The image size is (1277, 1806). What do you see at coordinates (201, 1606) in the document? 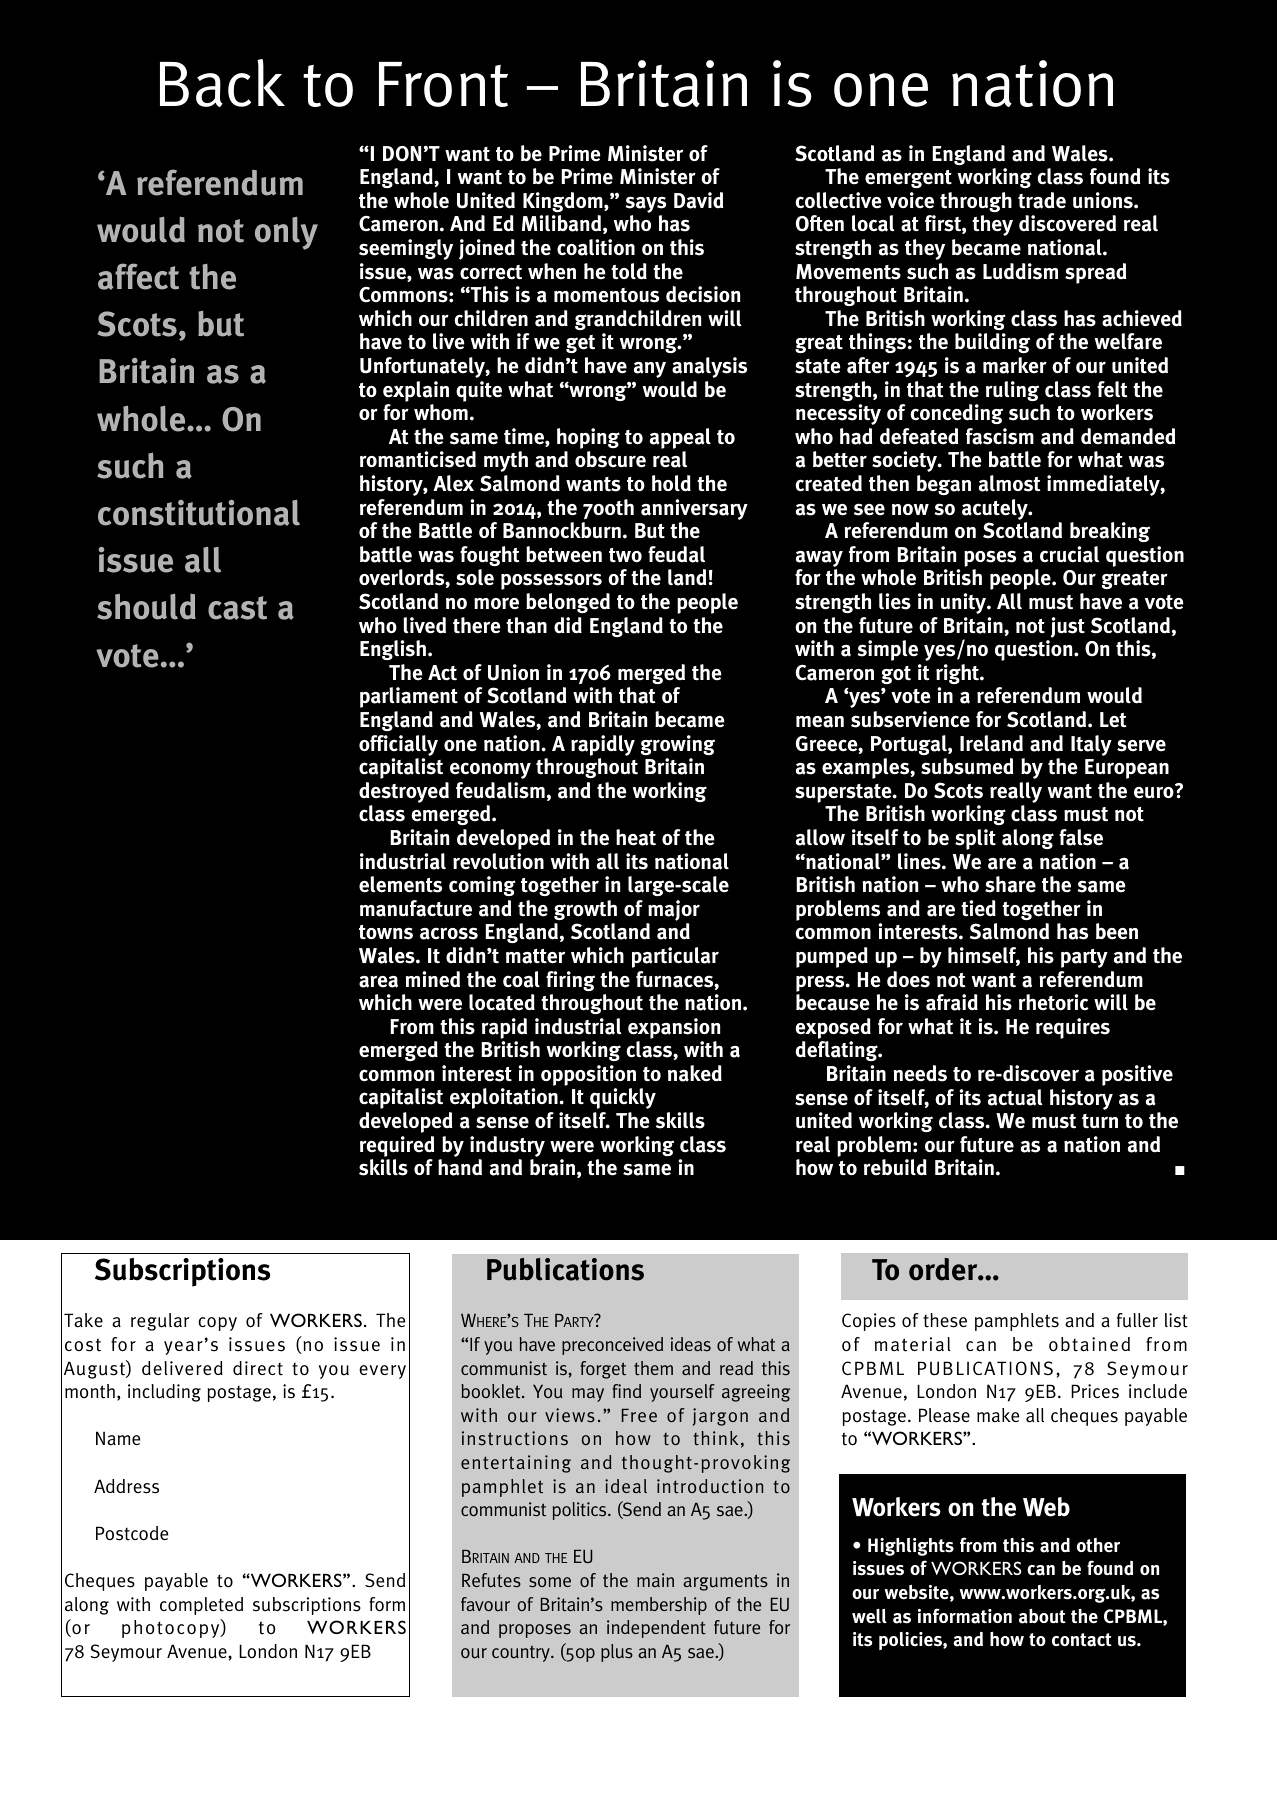
I see `completed` at bounding box center [201, 1606].
